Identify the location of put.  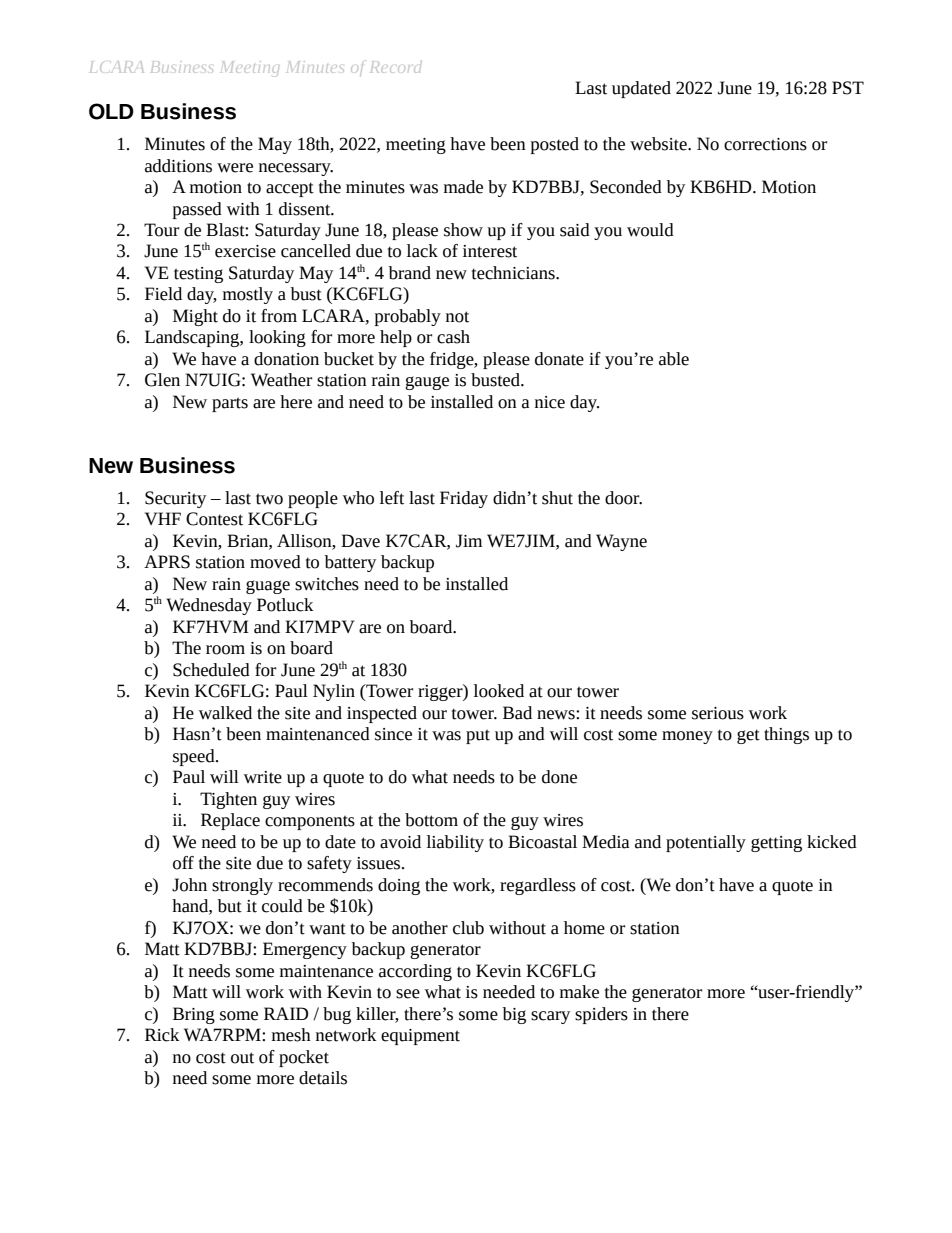
(478, 736).
